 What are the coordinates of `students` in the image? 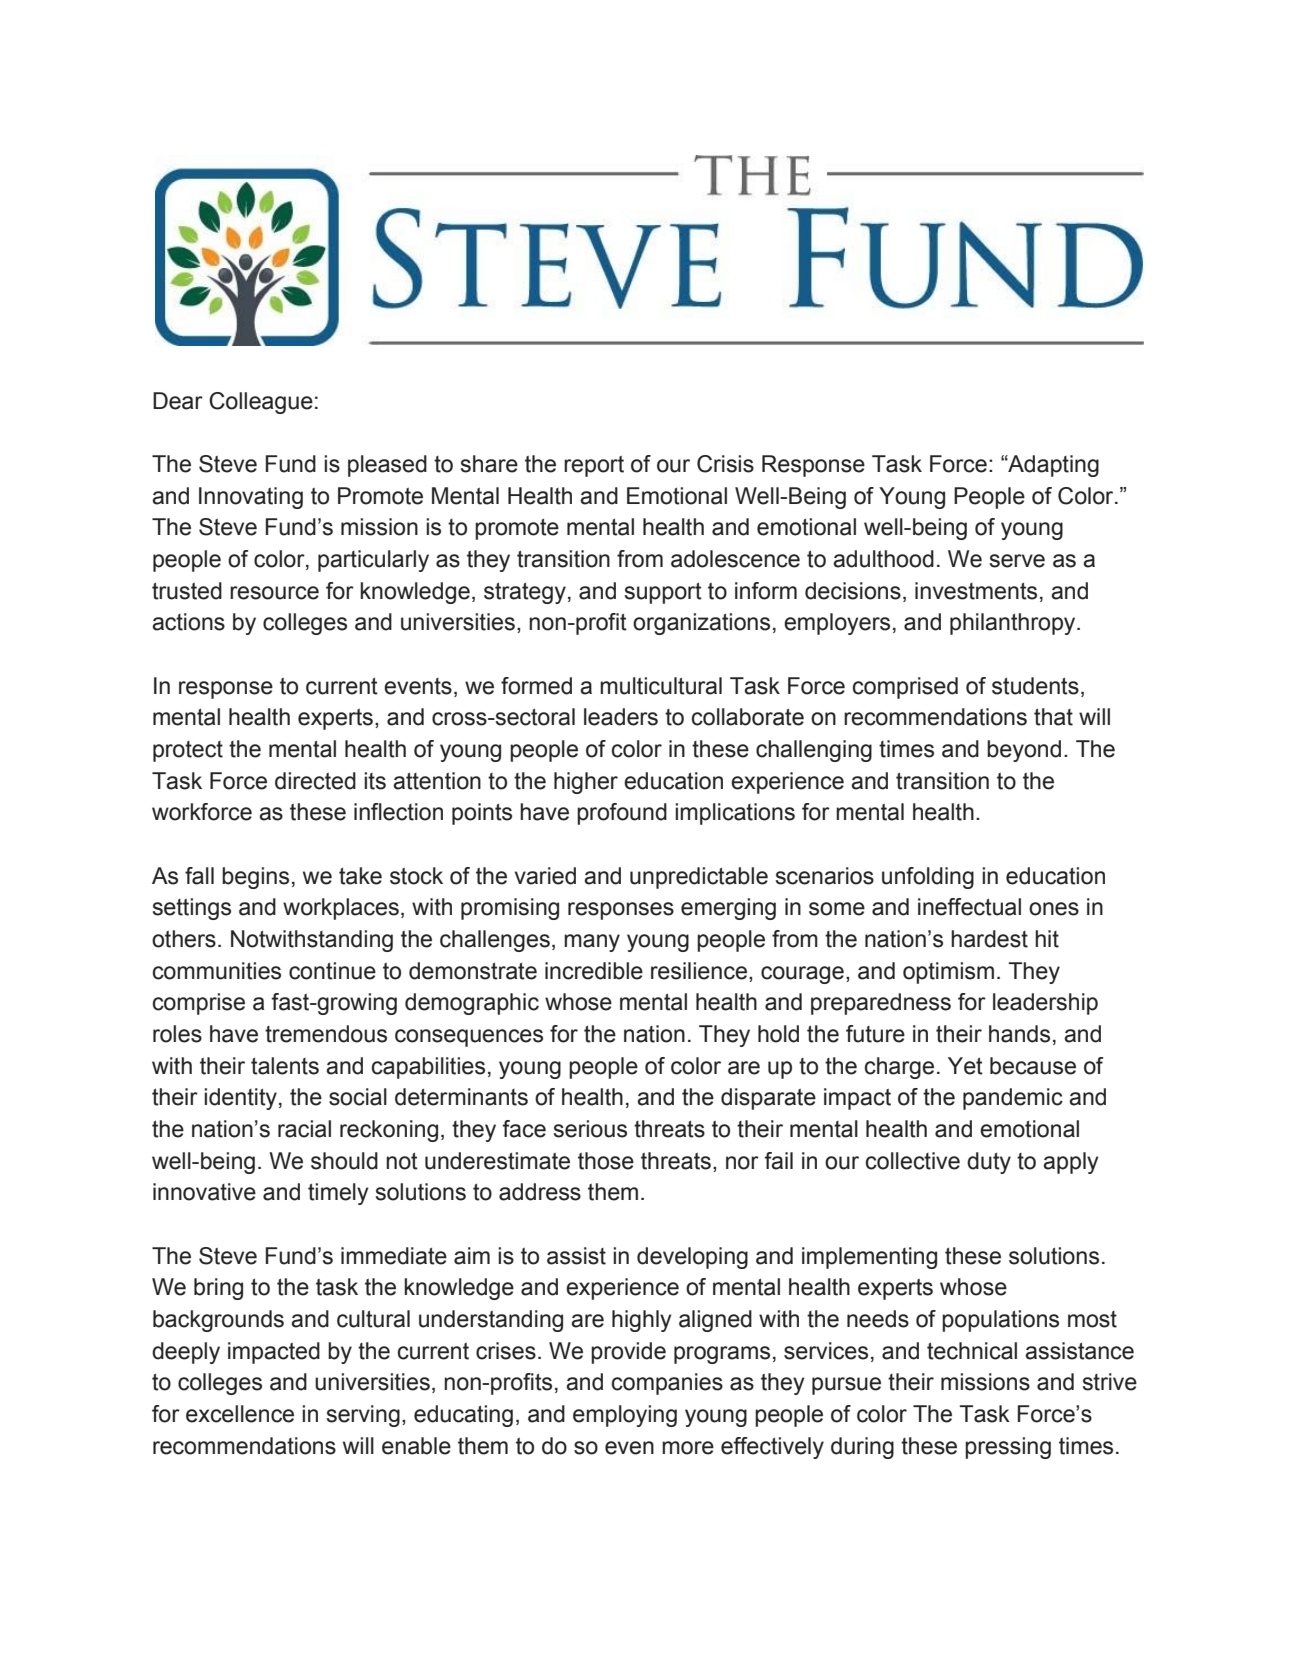 It's located at (1035, 686).
